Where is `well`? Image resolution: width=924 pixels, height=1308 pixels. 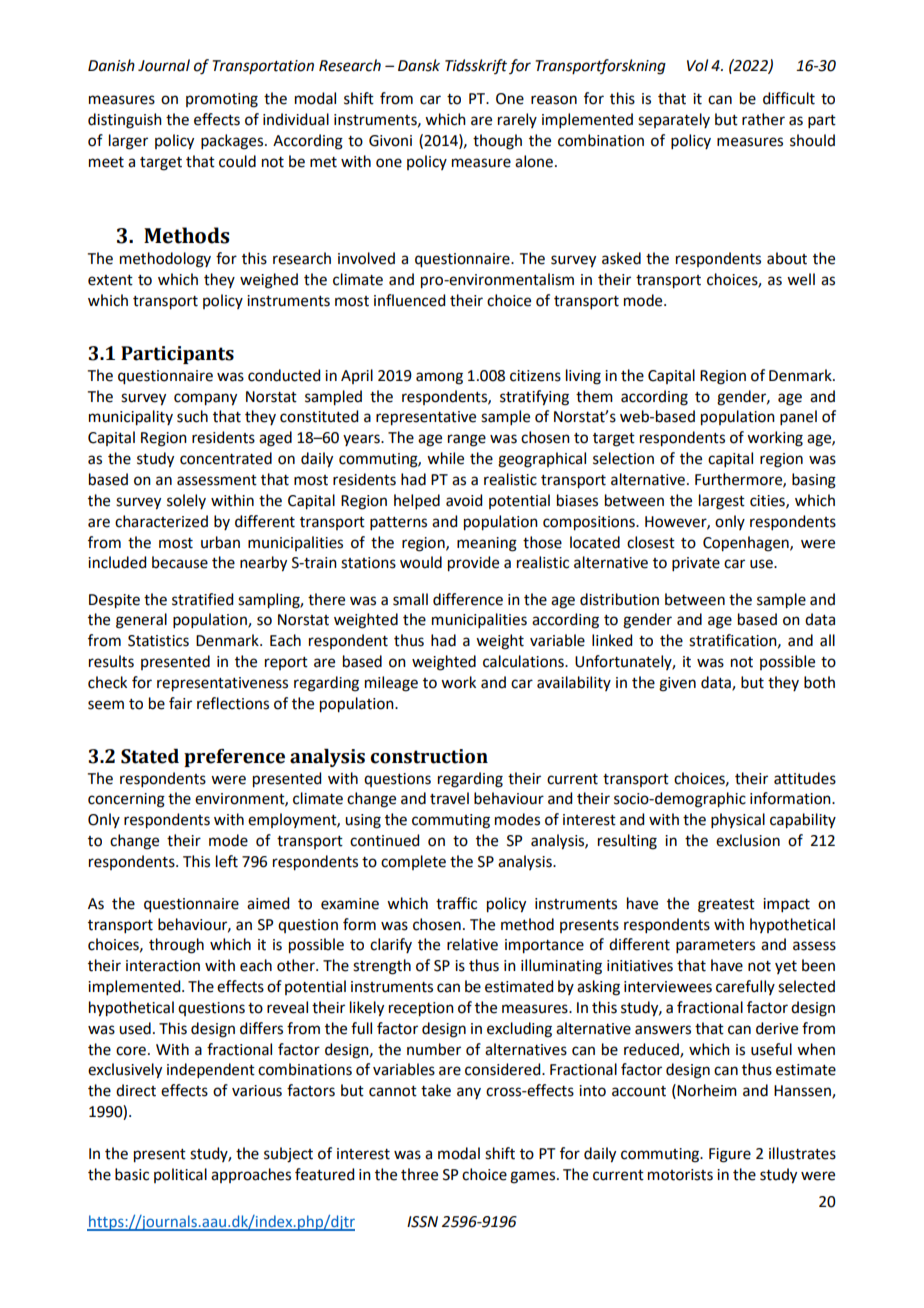
well is located at coordinates (801, 279).
